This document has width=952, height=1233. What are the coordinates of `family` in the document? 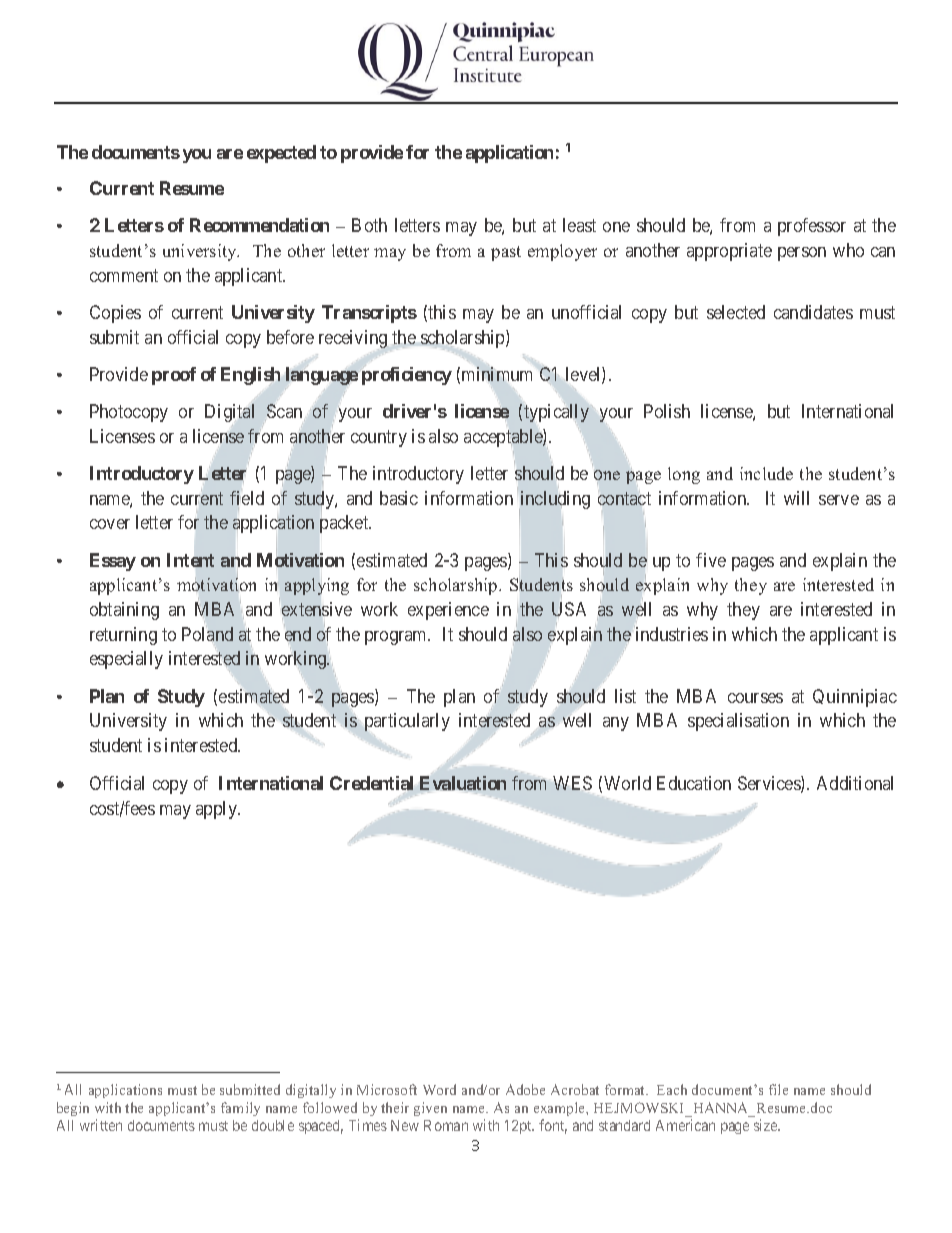 It's located at (240, 1109).
